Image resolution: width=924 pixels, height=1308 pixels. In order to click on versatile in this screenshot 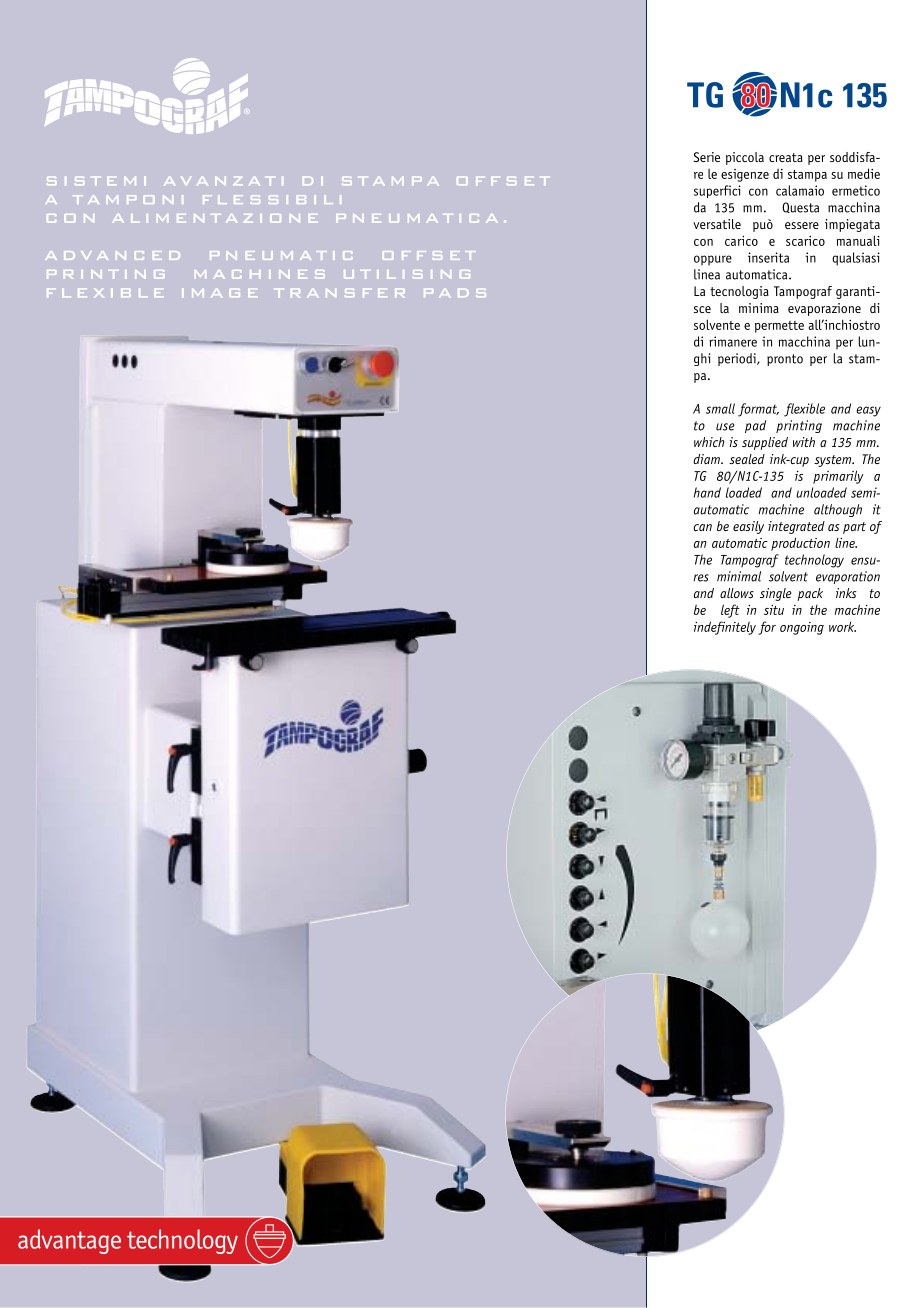, I will do `click(717, 224)`.
